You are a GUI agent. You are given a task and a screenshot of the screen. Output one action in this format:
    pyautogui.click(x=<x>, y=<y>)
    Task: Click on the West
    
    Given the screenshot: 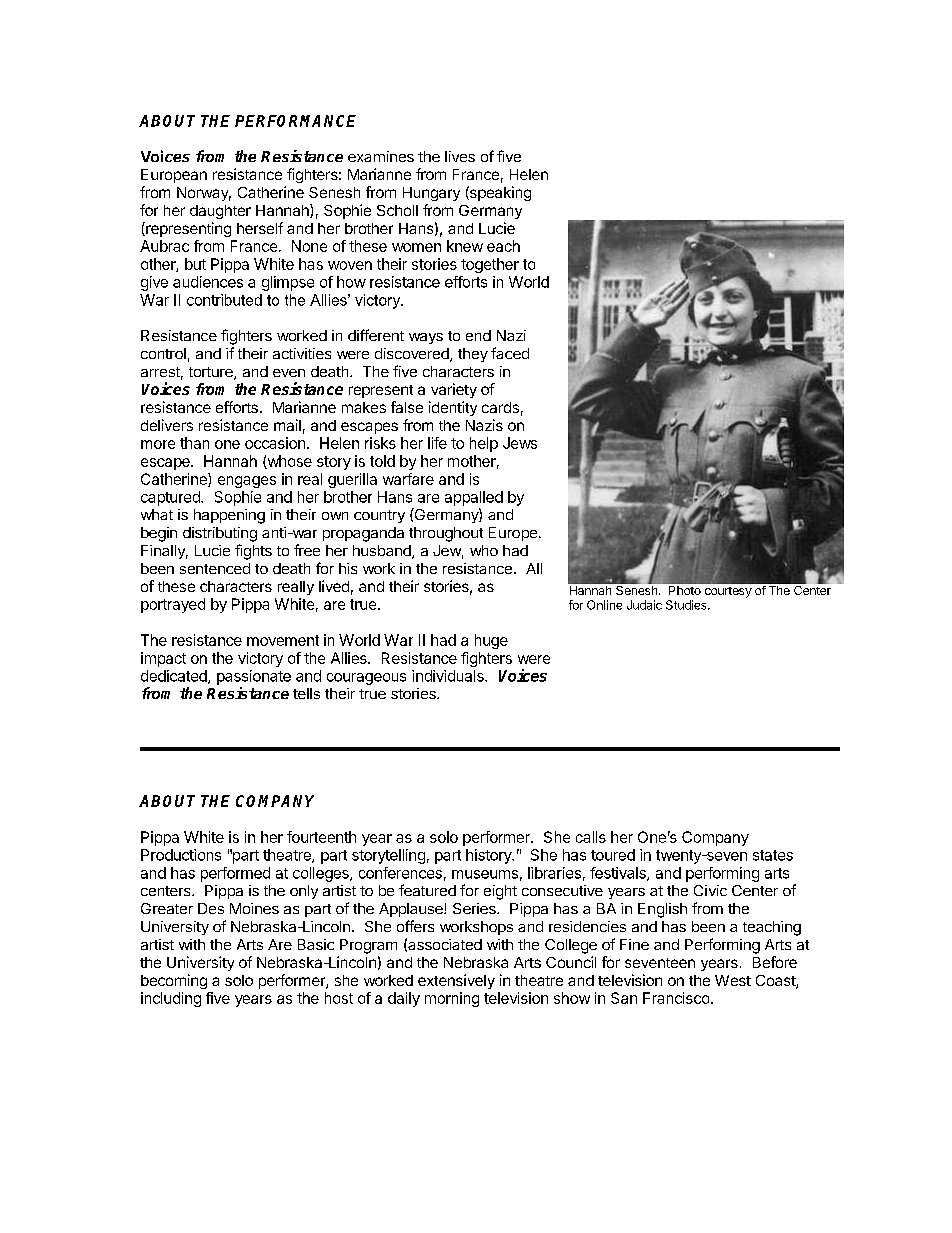 What is the action you would take?
    pyautogui.click(x=733, y=980)
